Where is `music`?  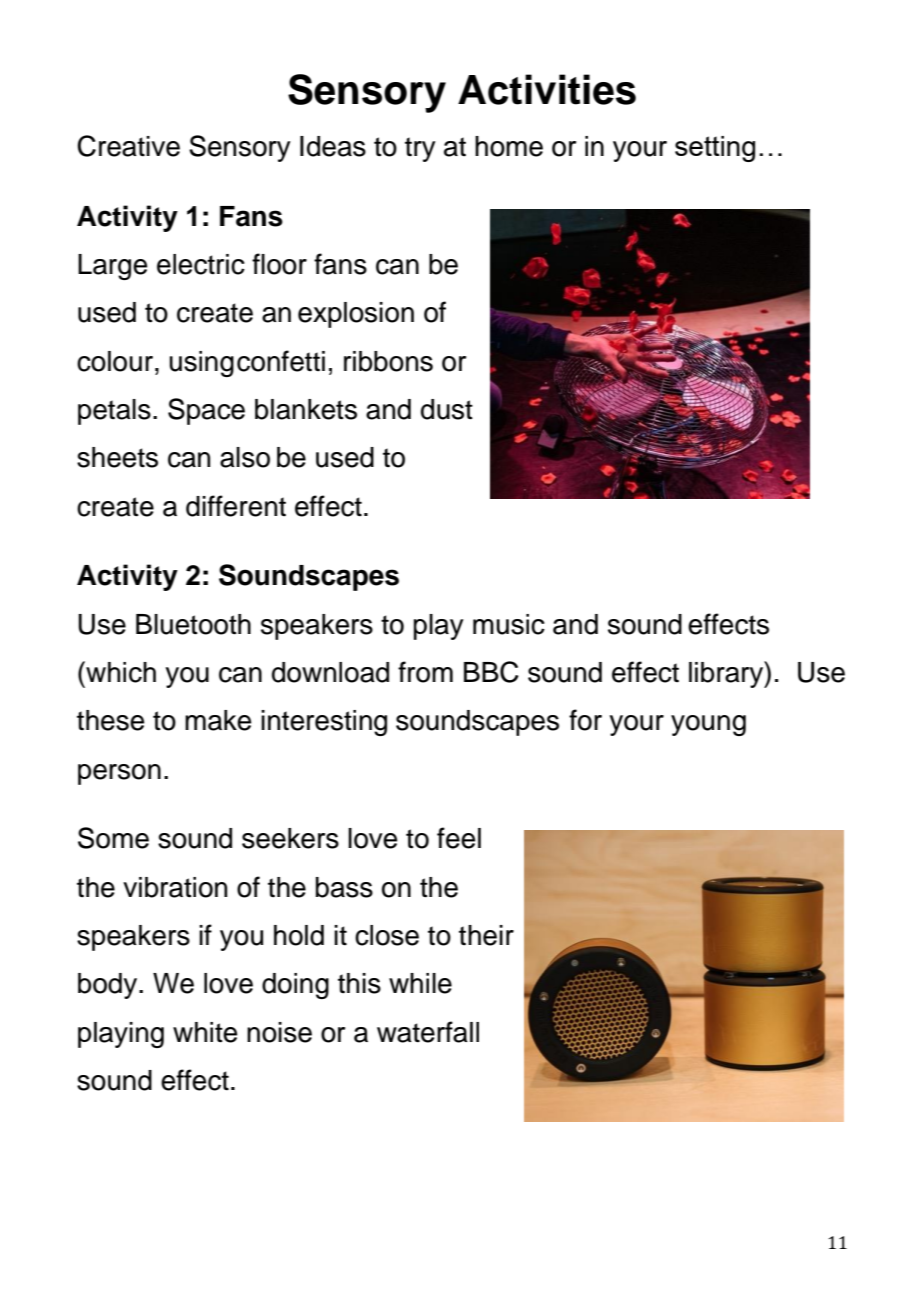
music is located at coordinates (509, 624).
